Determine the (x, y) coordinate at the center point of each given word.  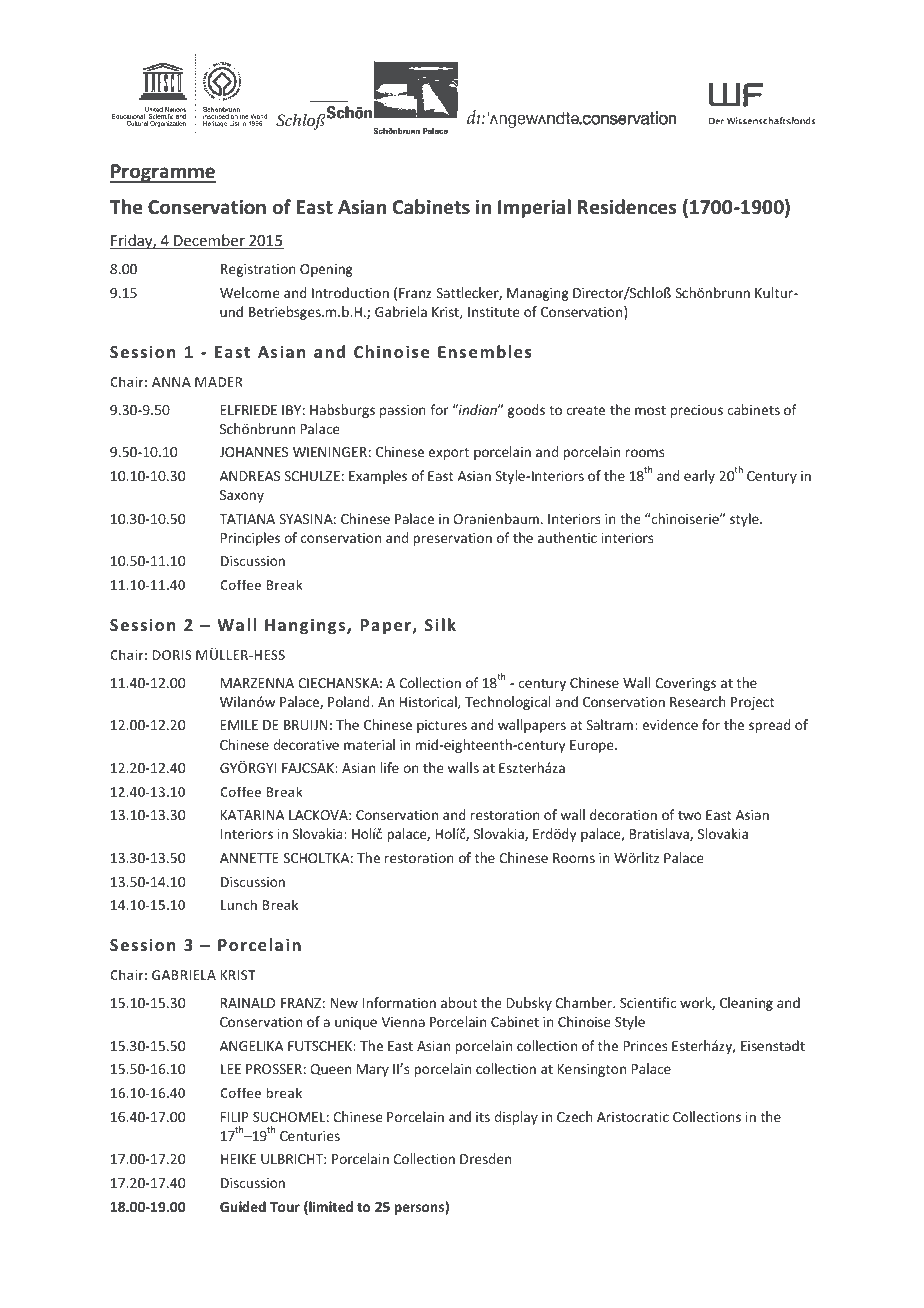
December (209, 241)
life (389, 767)
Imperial (534, 208)
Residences (627, 207)
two (690, 815)
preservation (452, 539)
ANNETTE (249, 858)
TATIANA (247, 519)
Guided (243, 1206)
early (699, 477)
